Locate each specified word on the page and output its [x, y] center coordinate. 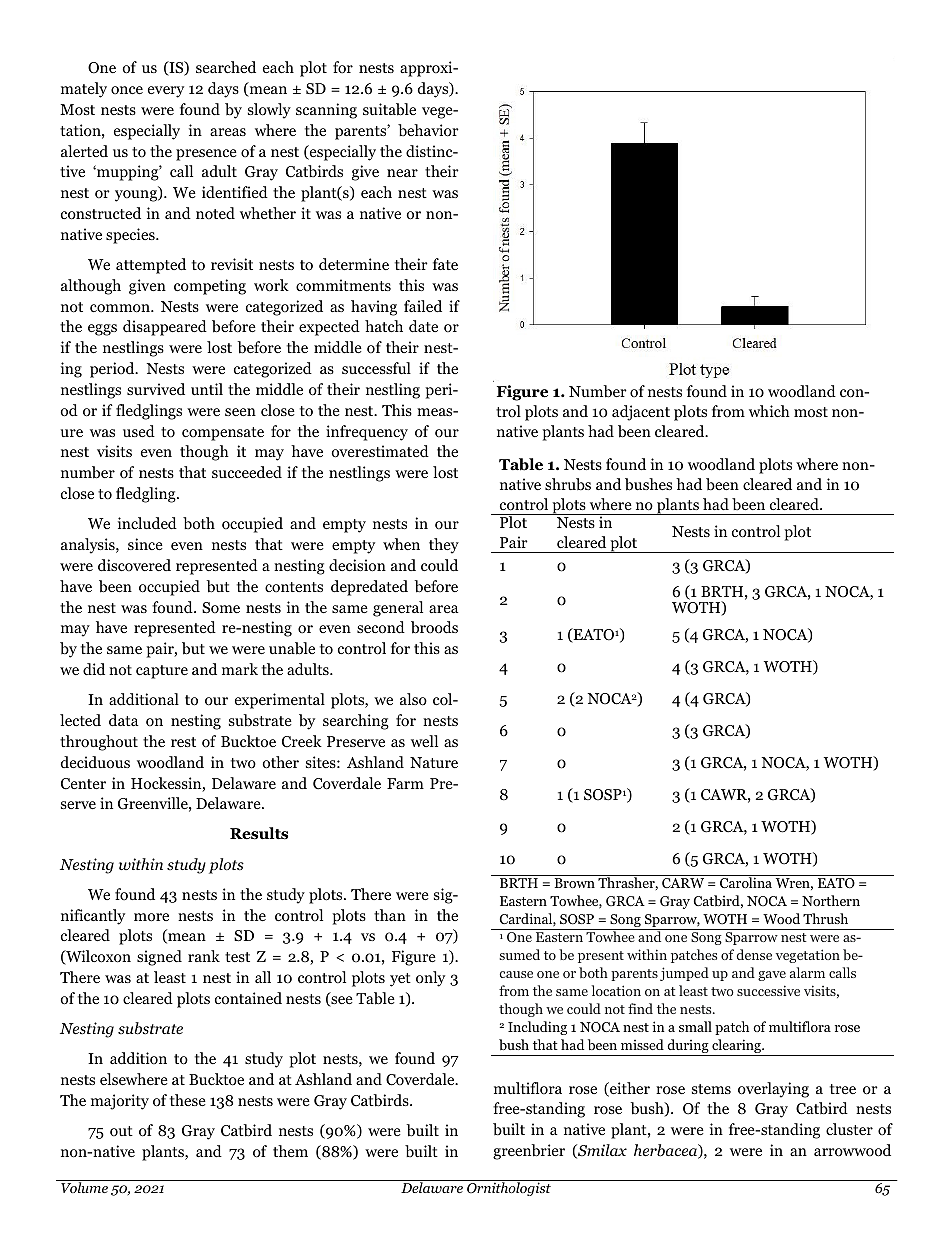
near [402, 173]
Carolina [746, 882]
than [390, 915]
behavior [428, 130]
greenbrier [529, 1152]
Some [221, 608]
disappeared [165, 328]
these [188, 1100]
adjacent [641, 413]
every [166, 92]
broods [434, 627]
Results [259, 833]
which [769, 411]
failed [423, 306]
